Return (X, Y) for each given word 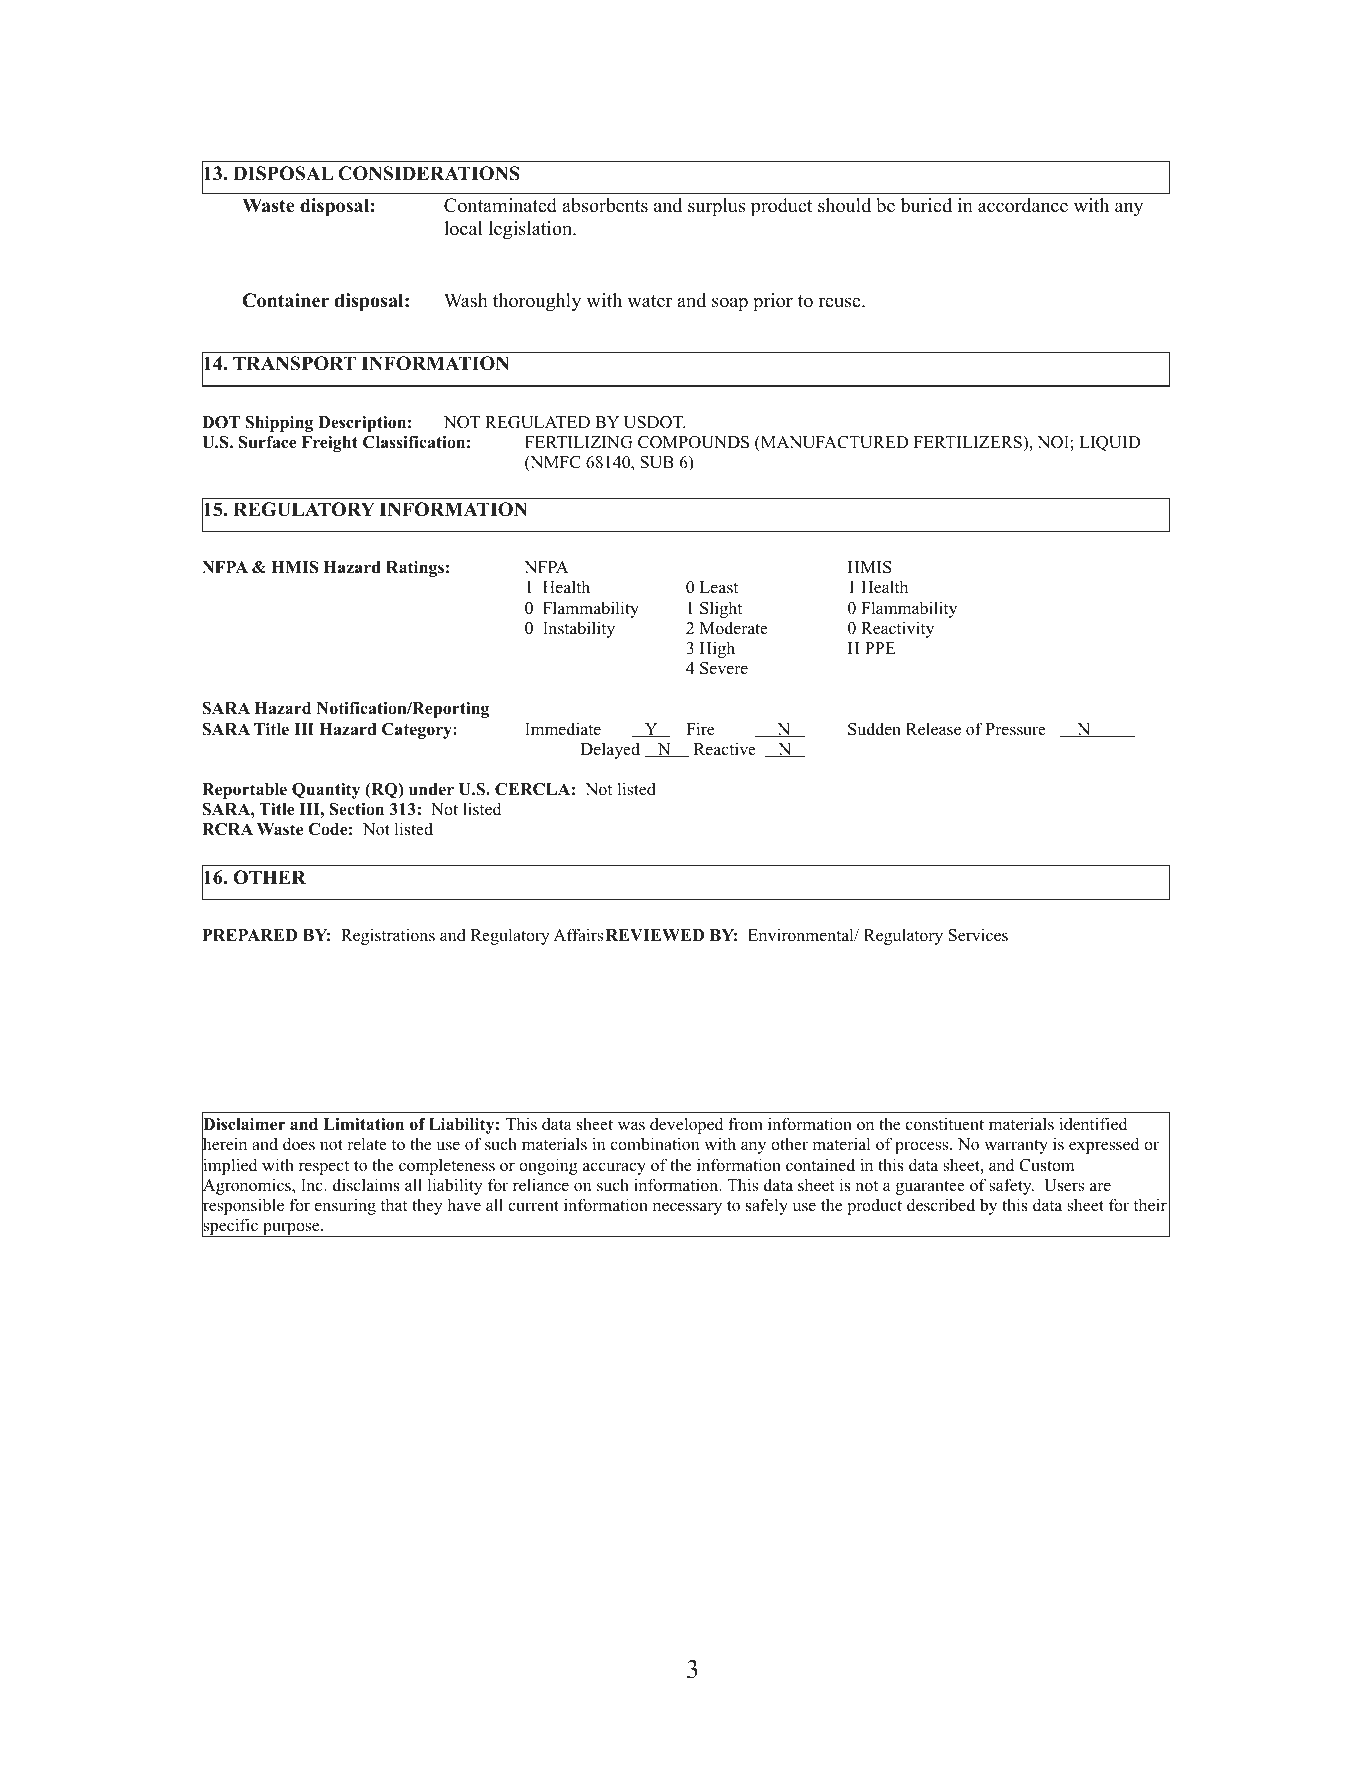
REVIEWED (655, 935)
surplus (716, 207)
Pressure (1016, 729)
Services (978, 935)
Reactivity (897, 629)
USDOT (654, 422)
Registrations (388, 936)
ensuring (345, 1206)
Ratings (415, 569)
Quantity (326, 791)
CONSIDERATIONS (429, 173)
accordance (1023, 205)
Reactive (725, 749)
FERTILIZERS (969, 442)
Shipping (279, 424)
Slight (721, 609)
